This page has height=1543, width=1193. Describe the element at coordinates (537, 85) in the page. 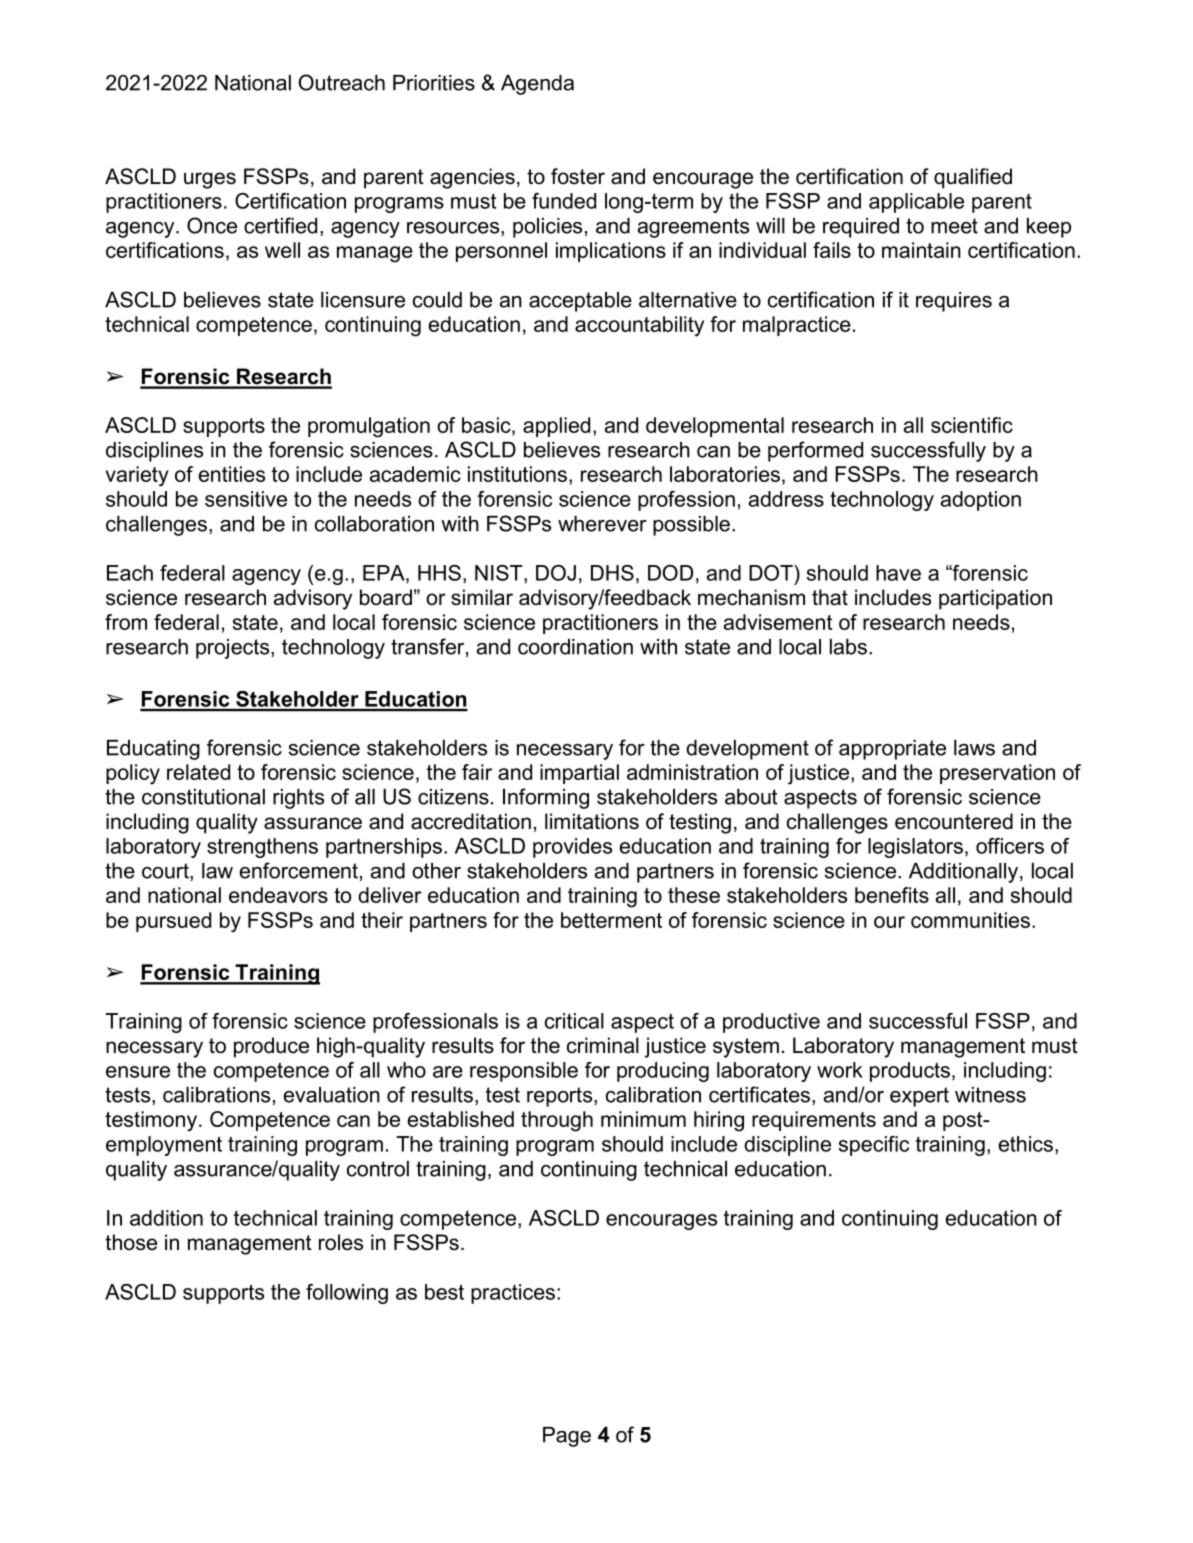

I see `Agenda` at that location.
